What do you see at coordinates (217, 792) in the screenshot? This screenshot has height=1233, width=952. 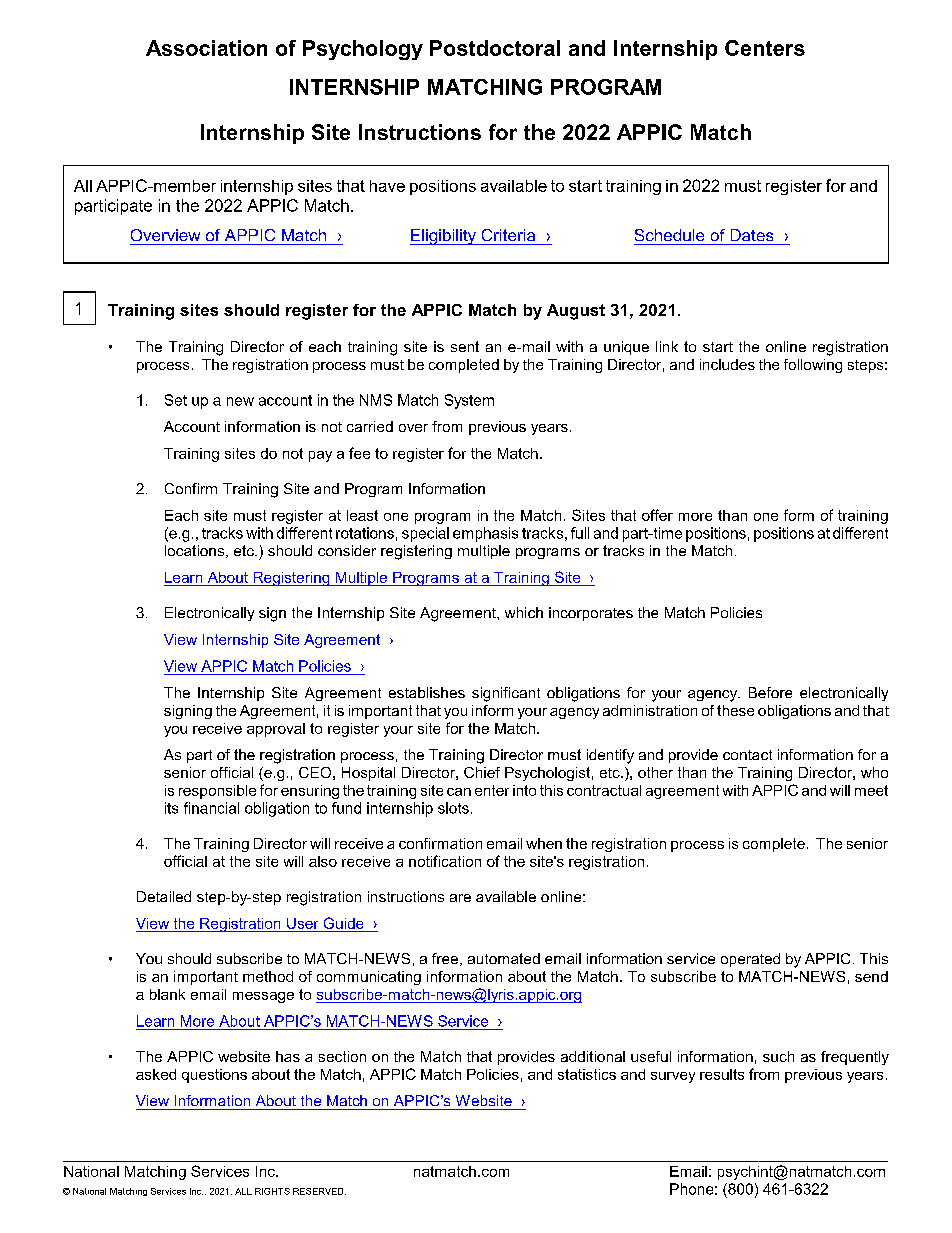 I see `responsible` at bounding box center [217, 792].
